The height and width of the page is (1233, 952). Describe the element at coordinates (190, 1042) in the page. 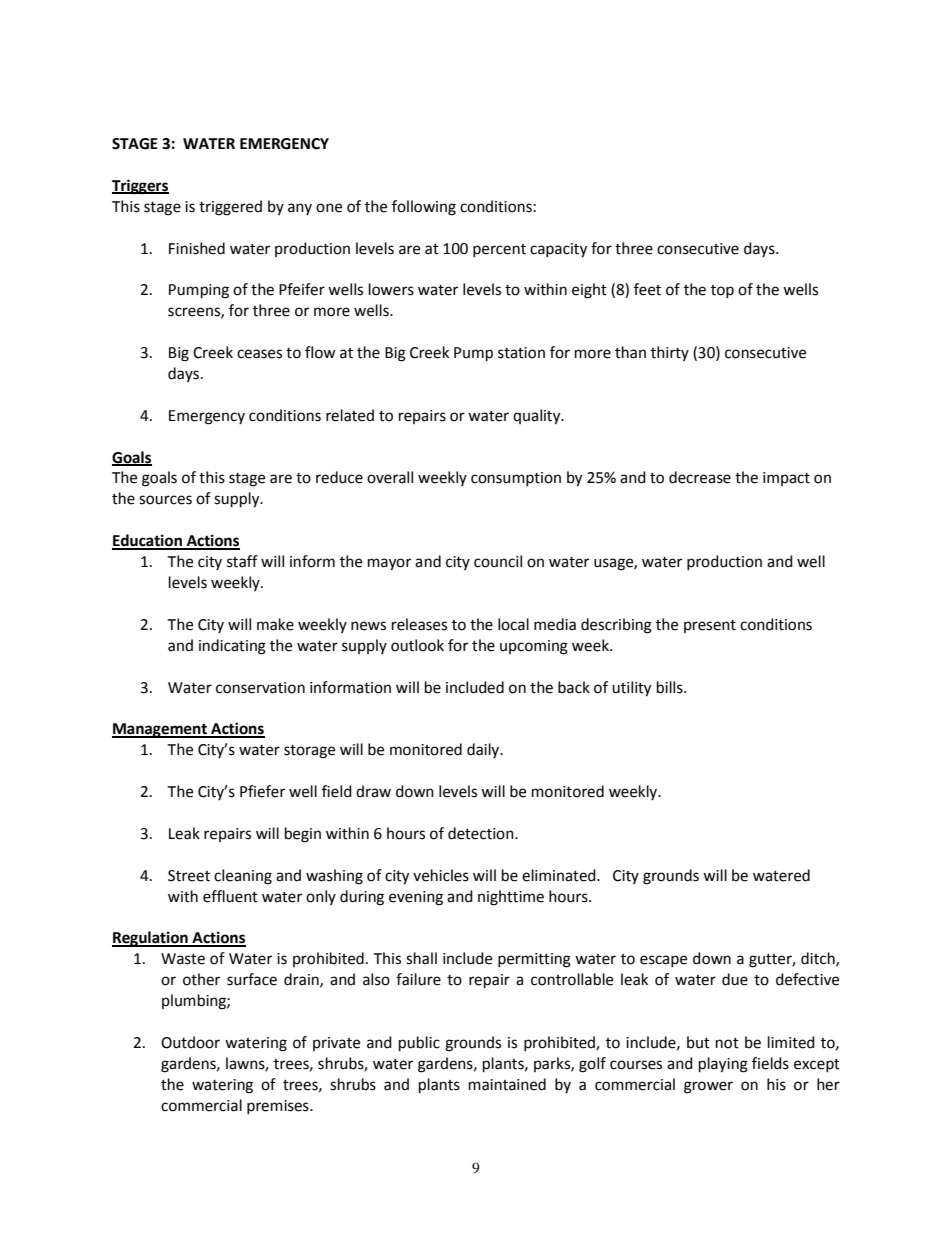

I see `Outdoor` at that location.
